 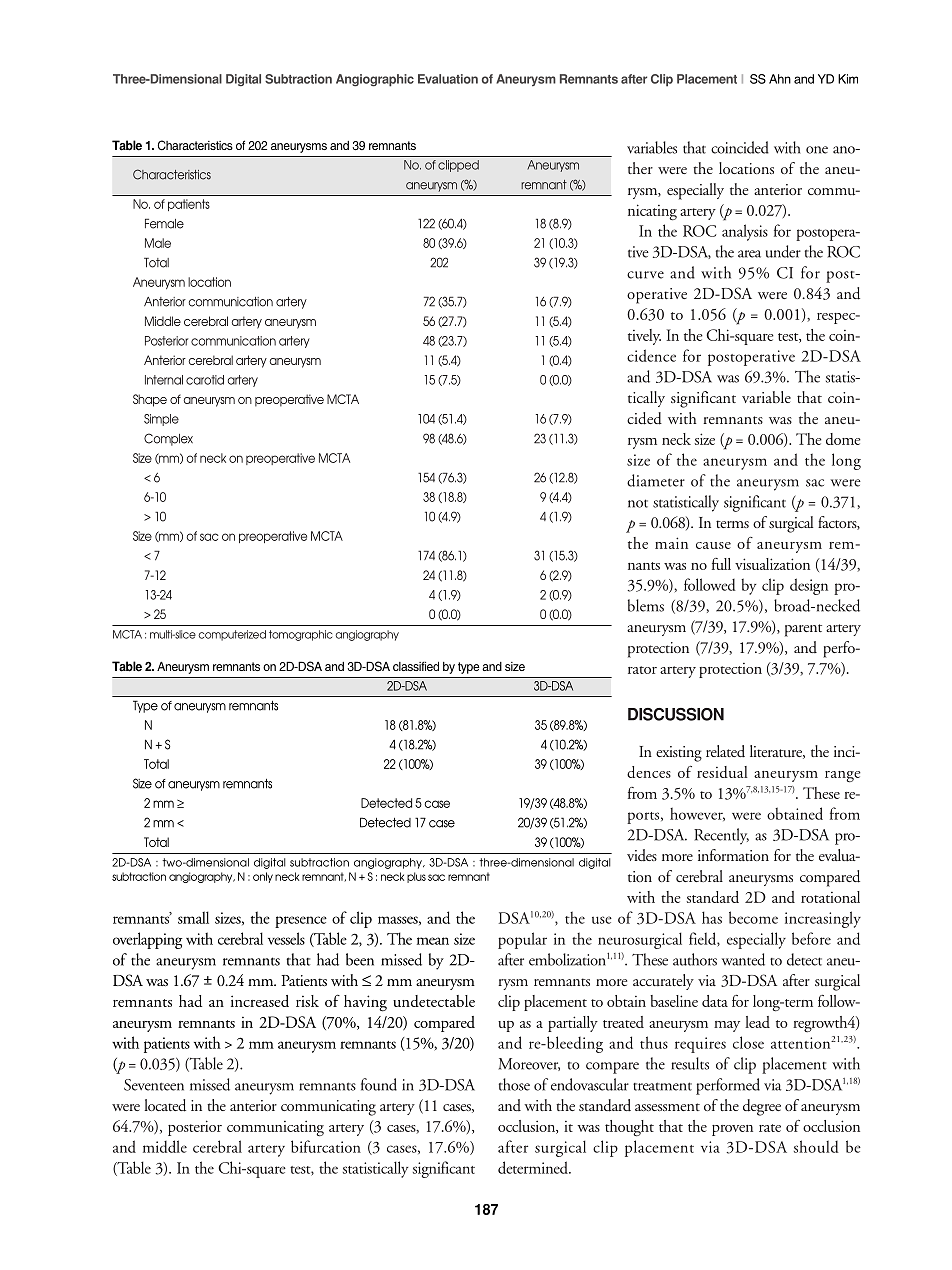 I want to click on curve, so click(x=645, y=275).
